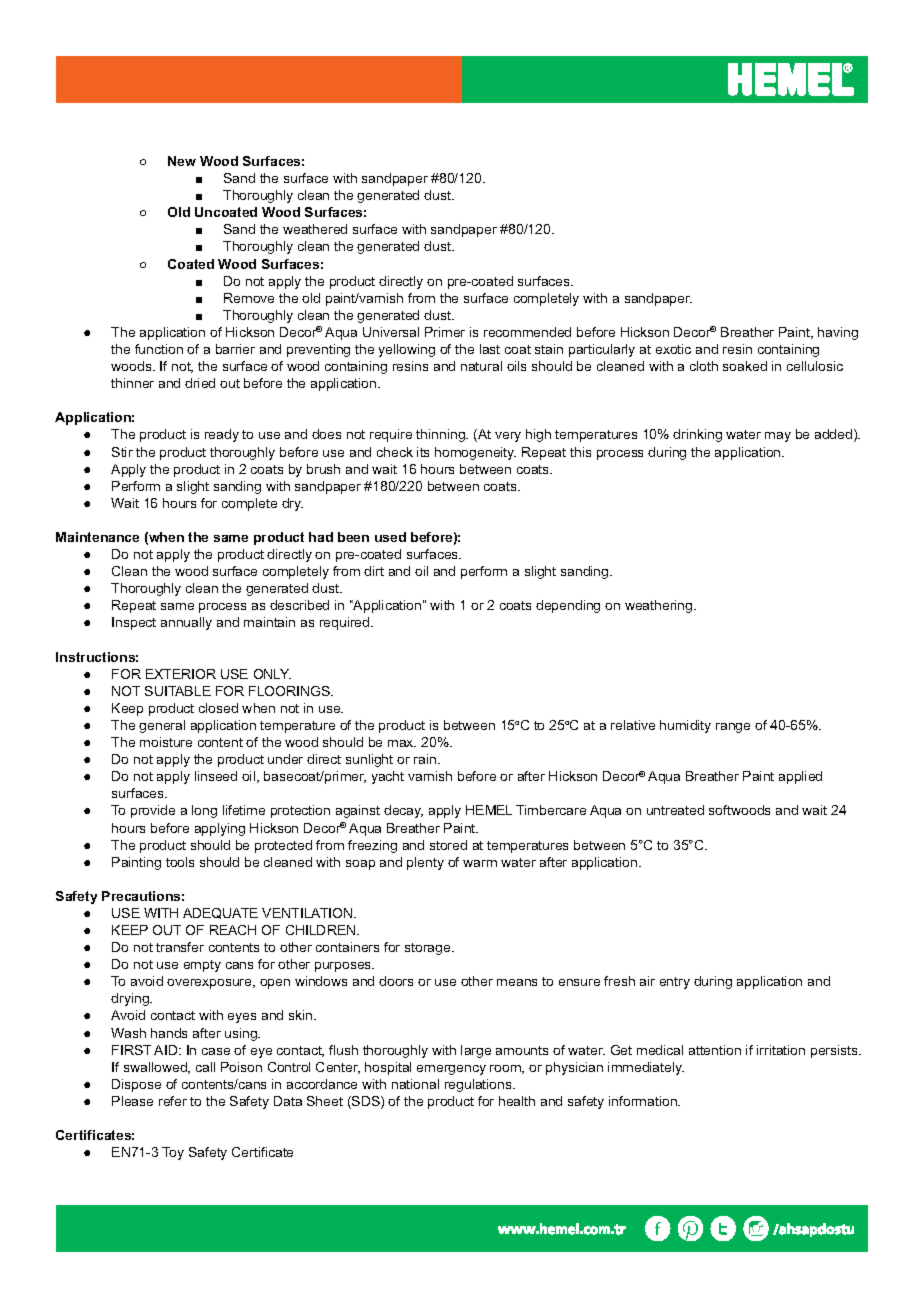 The image size is (924, 1308). What do you see at coordinates (838, 333) in the screenshot?
I see `having` at bounding box center [838, 333].
